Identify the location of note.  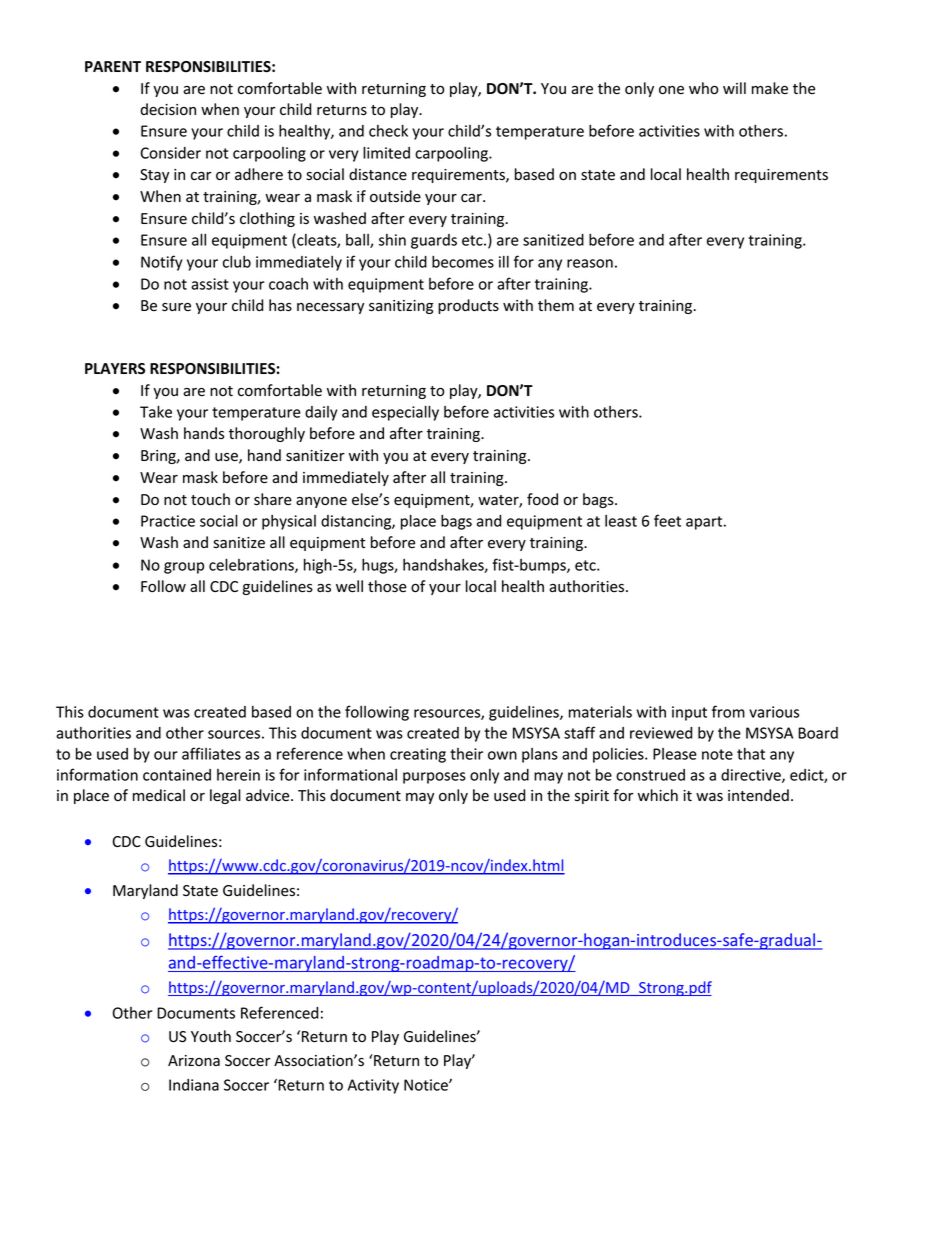
(717, 754).
